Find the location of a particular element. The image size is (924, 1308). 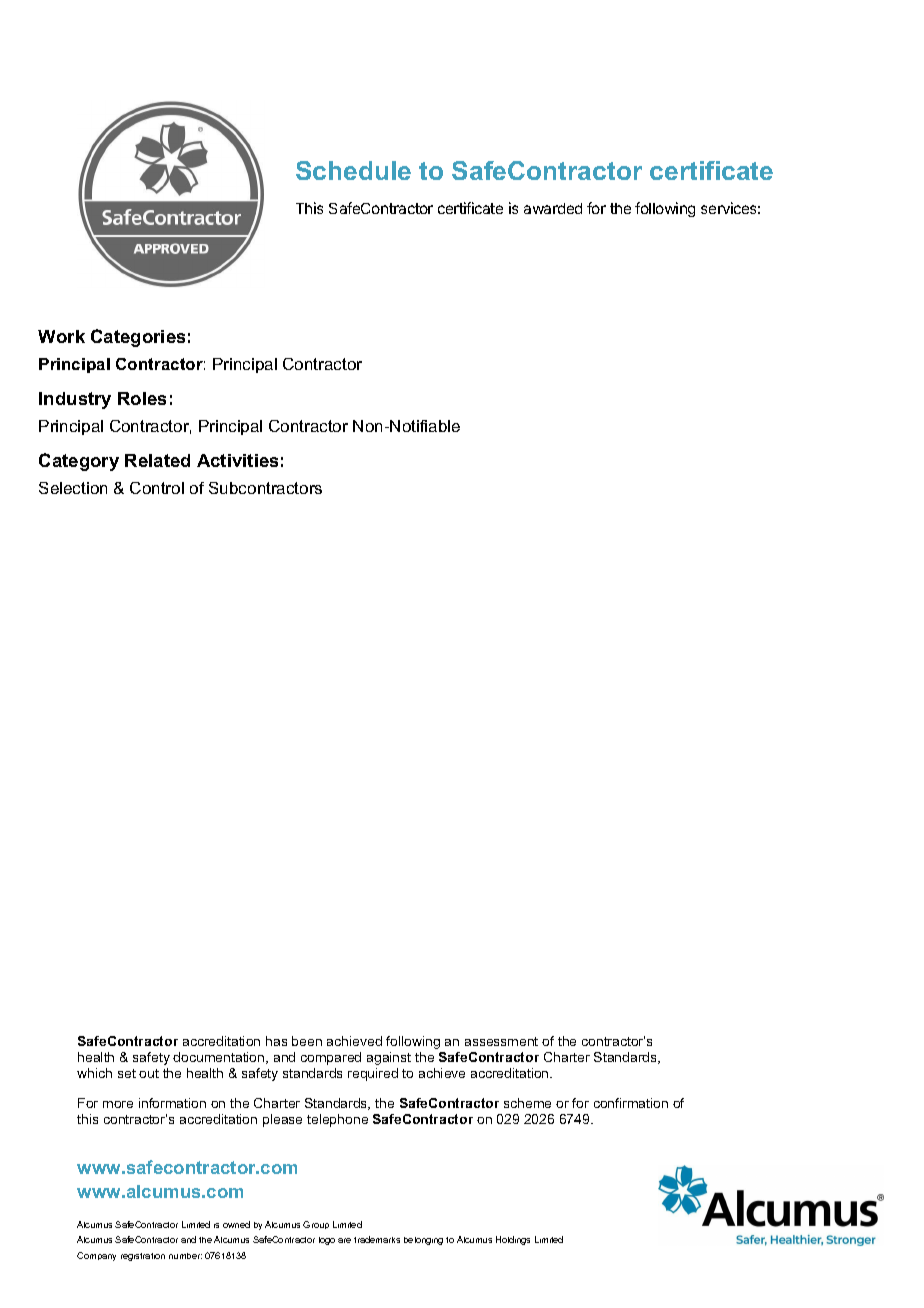

Roles is located at coordinates (142, 398).
